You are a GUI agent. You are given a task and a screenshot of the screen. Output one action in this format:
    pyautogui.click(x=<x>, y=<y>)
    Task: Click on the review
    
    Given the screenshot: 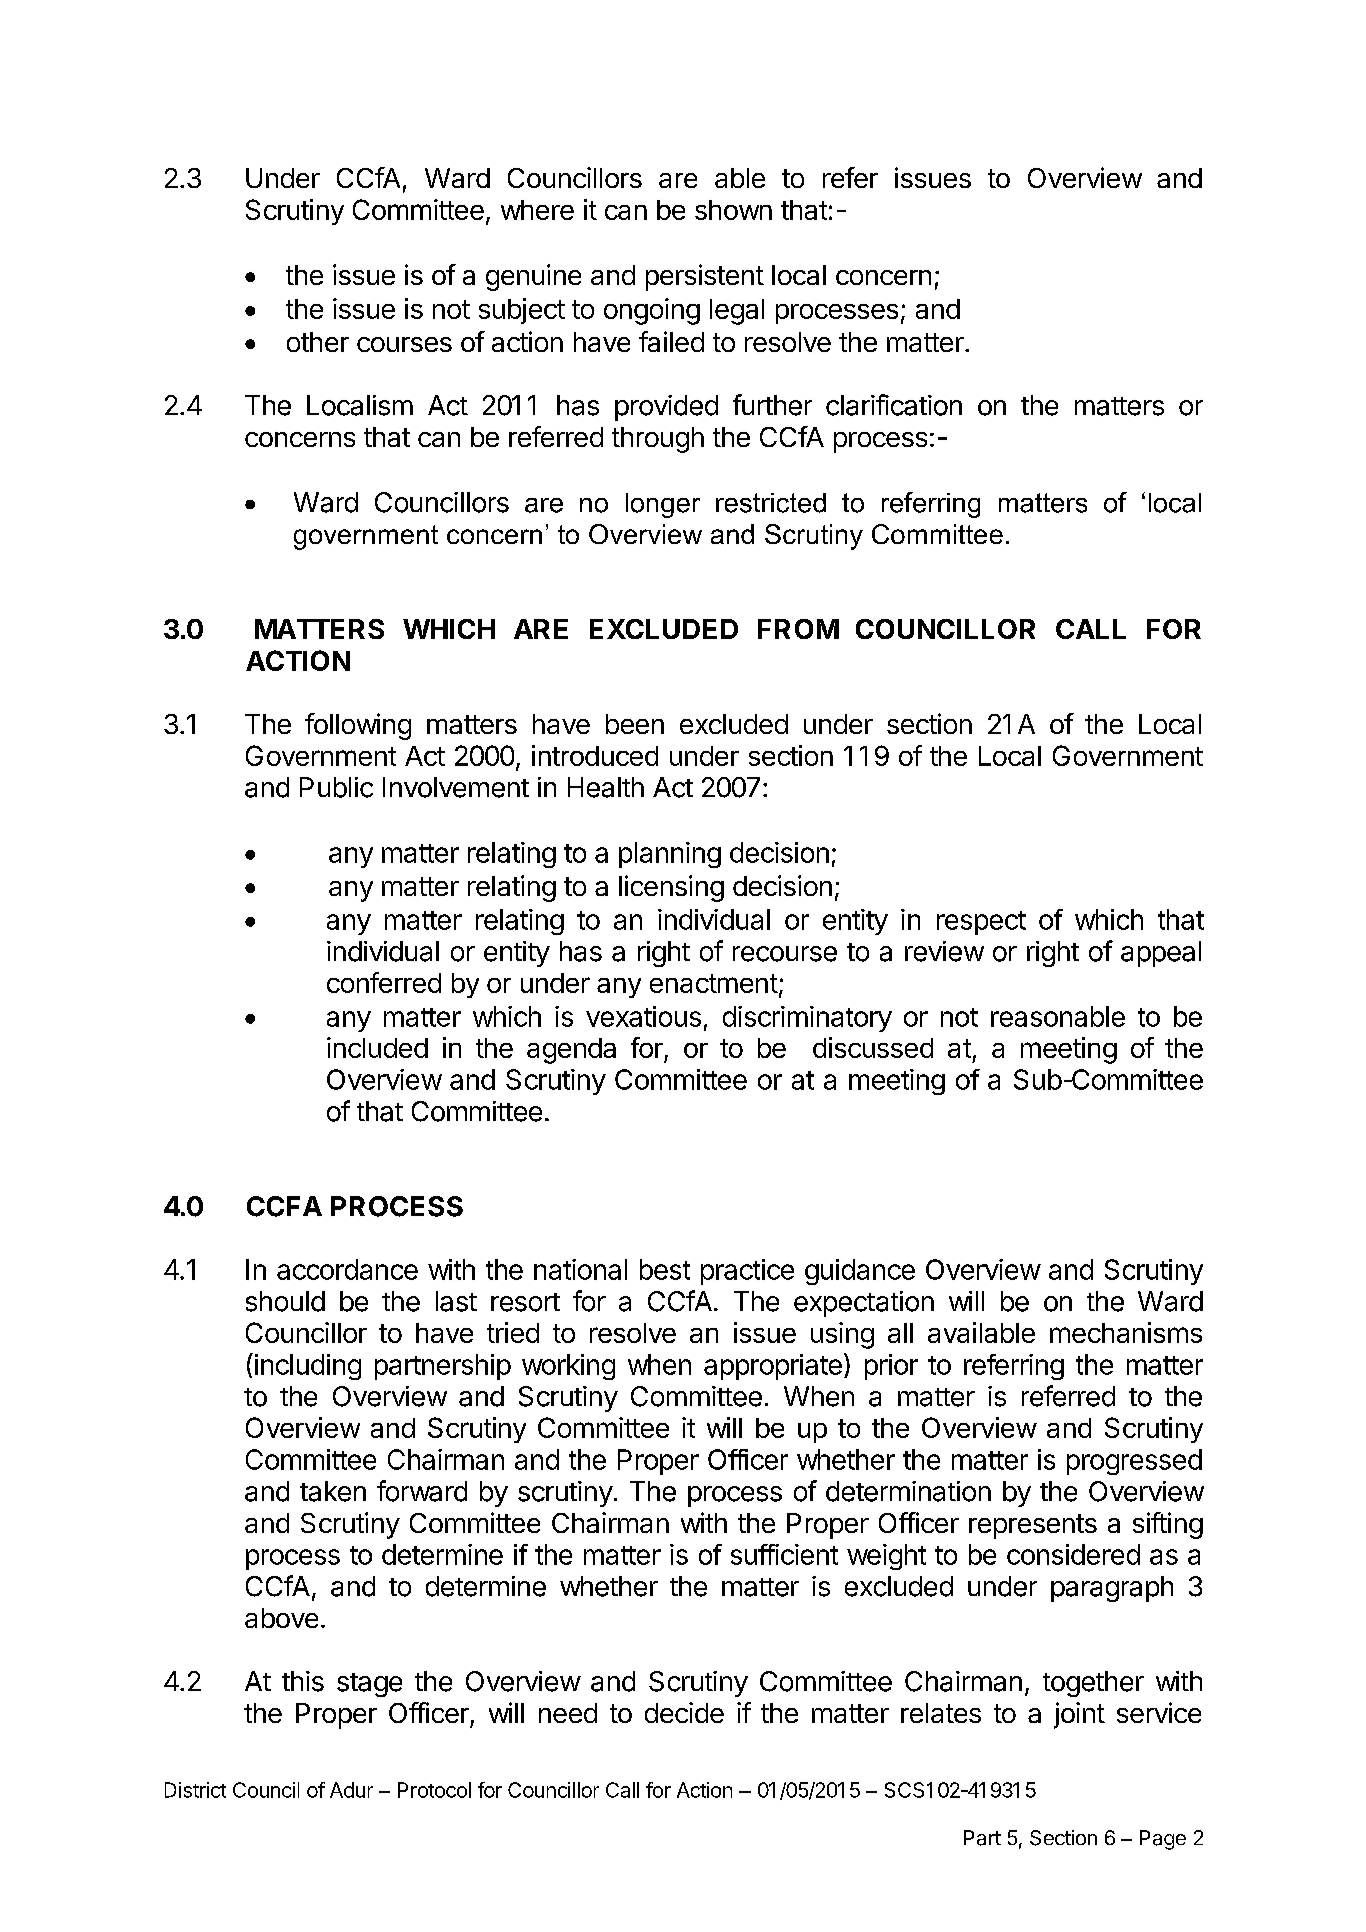 What is the action you would take?
    pyautogui.click(x=944, y=951)
